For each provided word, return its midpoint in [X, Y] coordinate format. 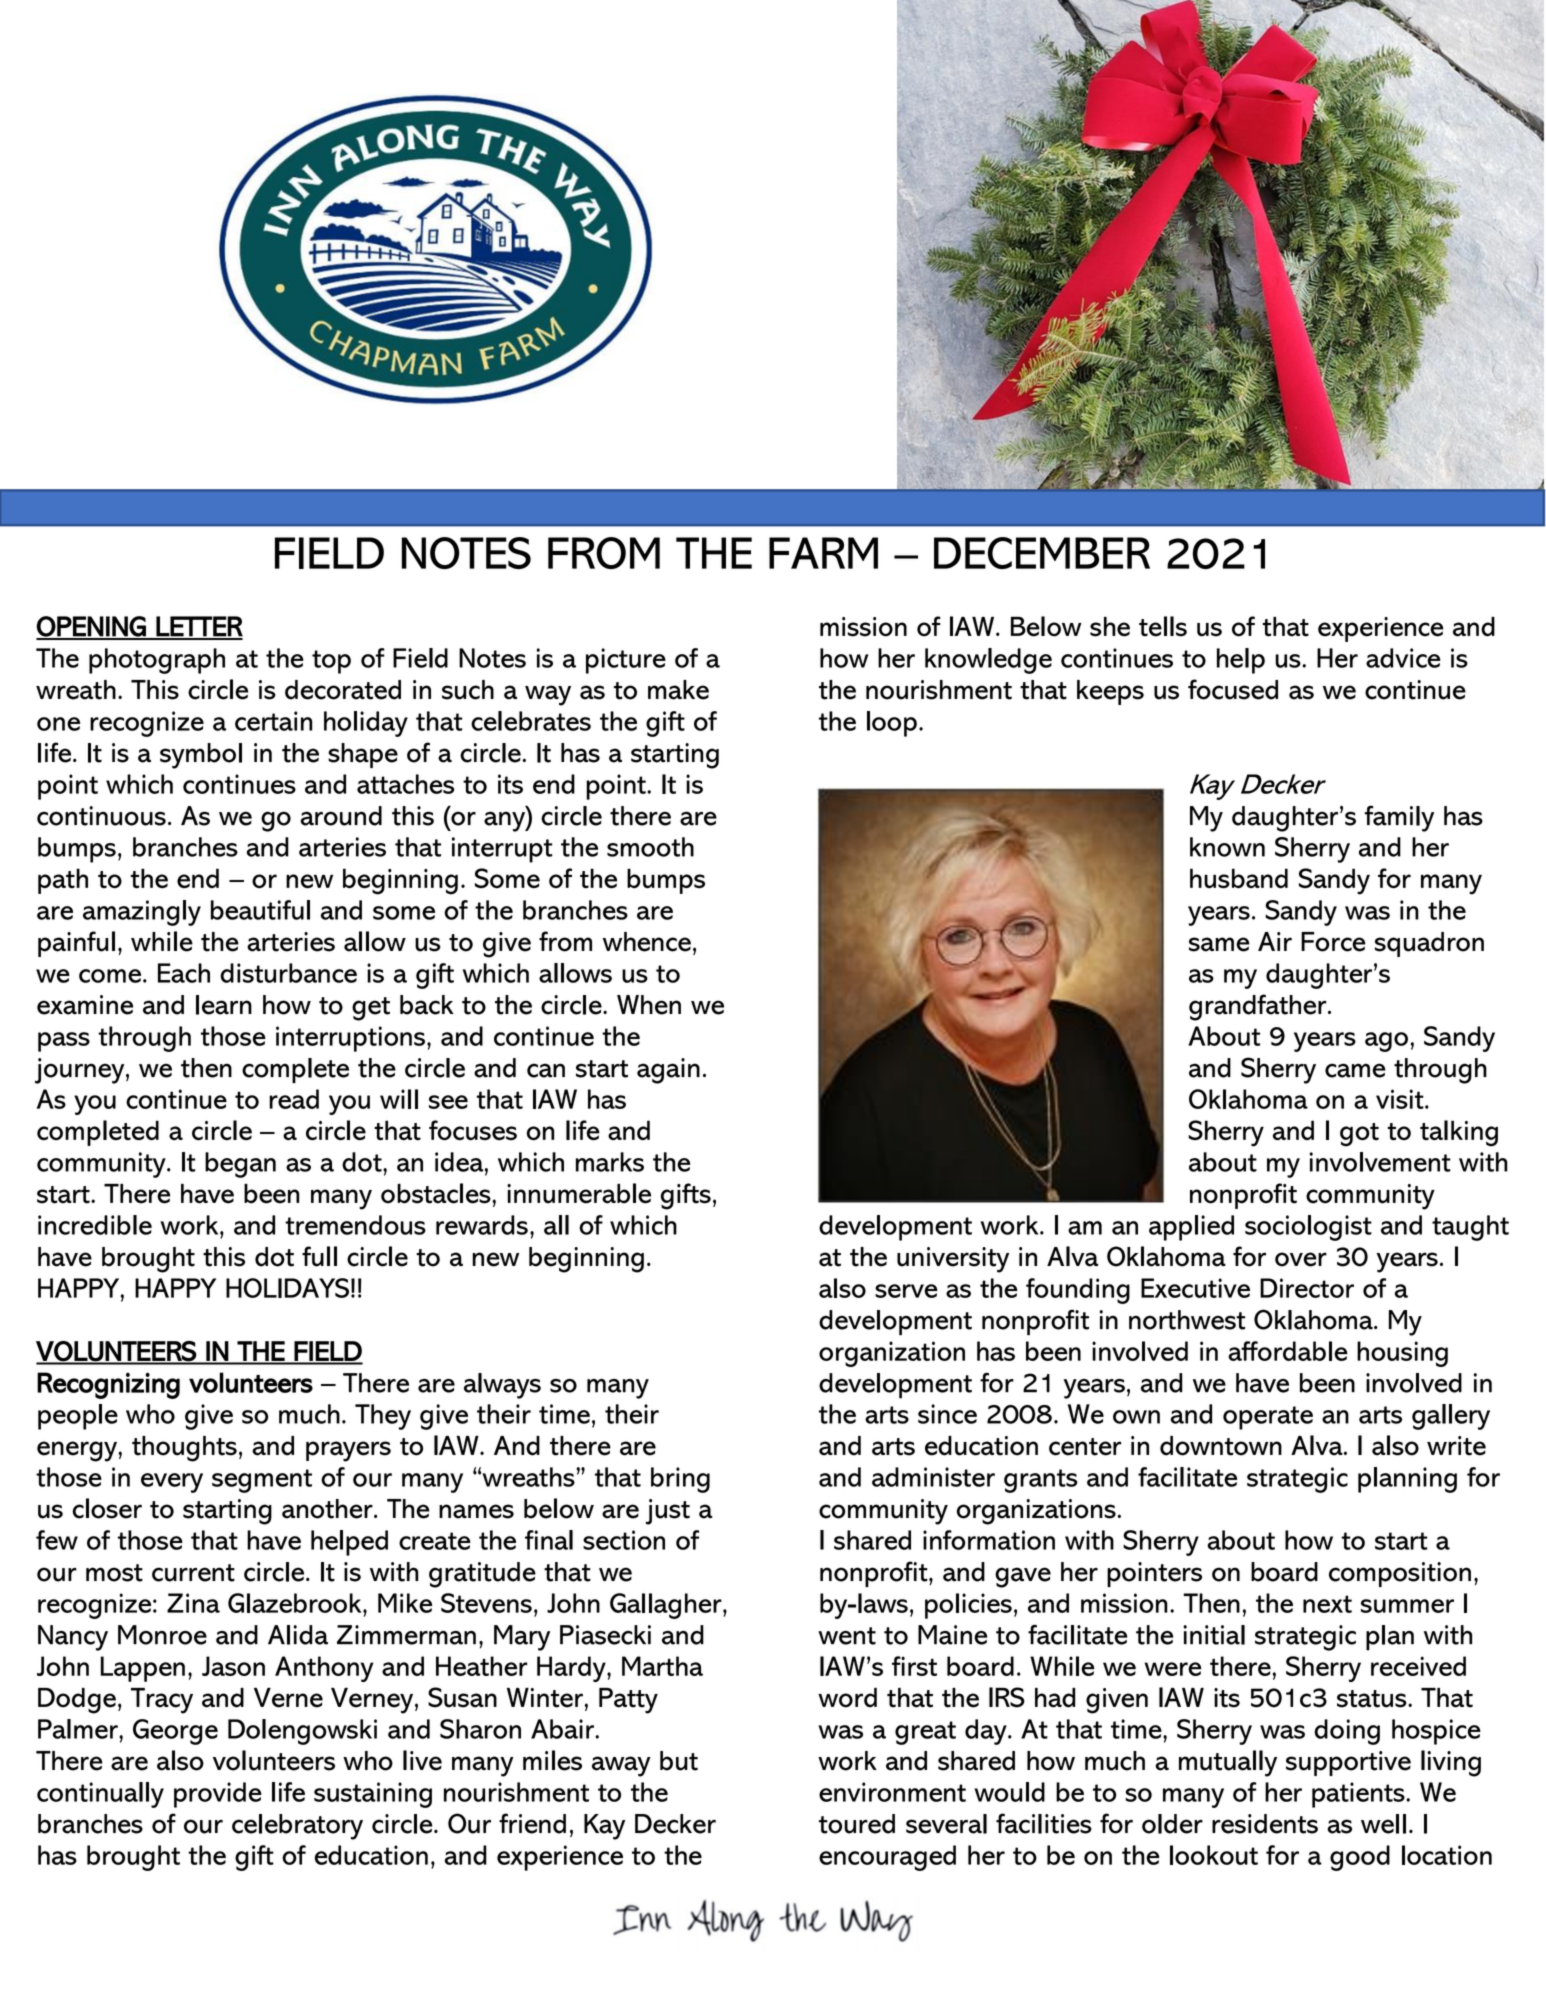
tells [1163, 626]
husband [1239, 878]
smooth [650, 847]
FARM [823, 553]
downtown [1221, 1446]
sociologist [1308, 1228]
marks [610, 1162]
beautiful [260, 910]
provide [218, 1795]
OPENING [92, 627]
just [668, 1512]
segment [262, 1481]
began [240, 1165]
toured [857, 1824]
